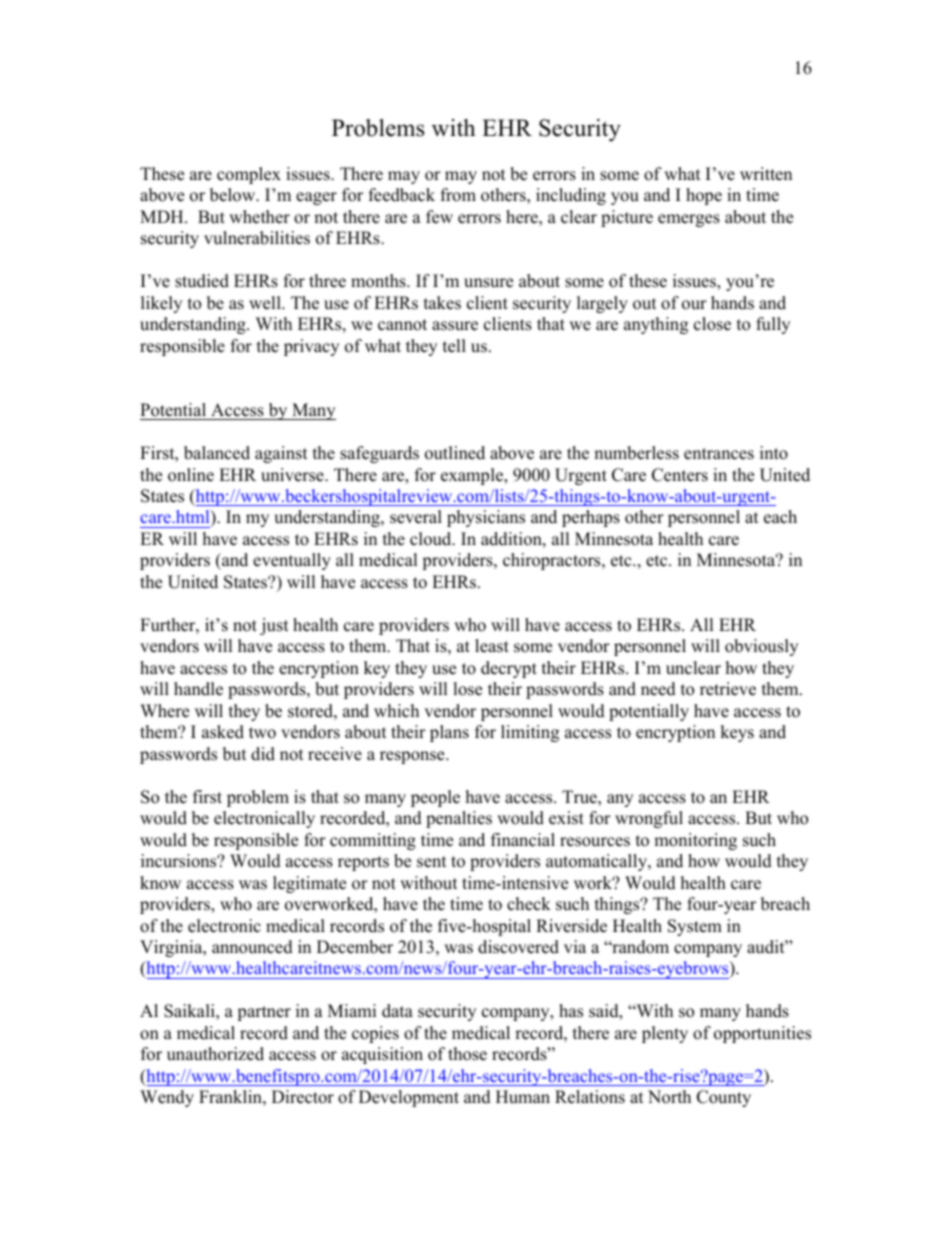 The image size is (952, 1233). I want to click on unauthorized, so click(215, 1054).
